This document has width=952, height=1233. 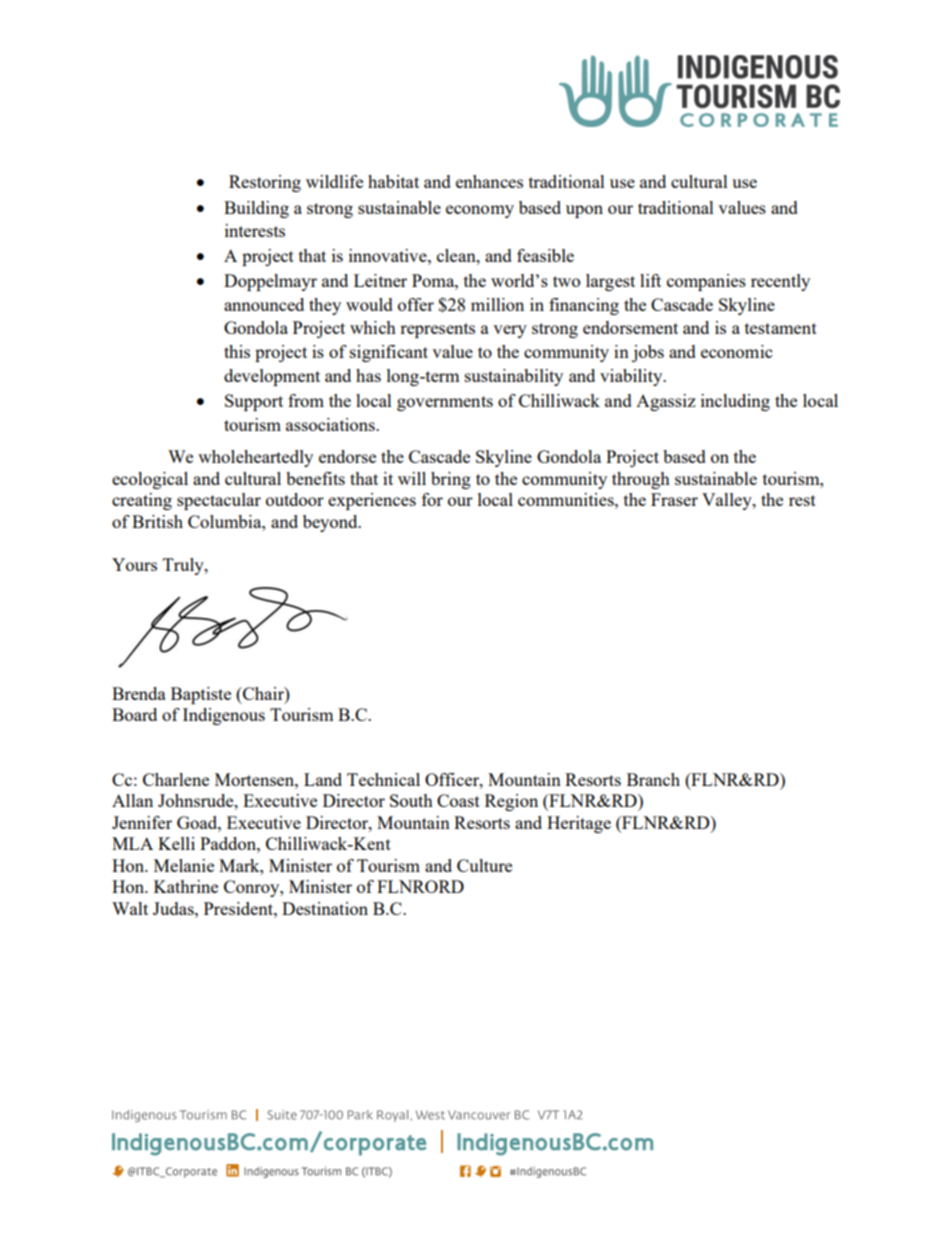 What do you see at coordinates (480, 211) in the document?
I see `economy` at bounding box center [480, 211].
